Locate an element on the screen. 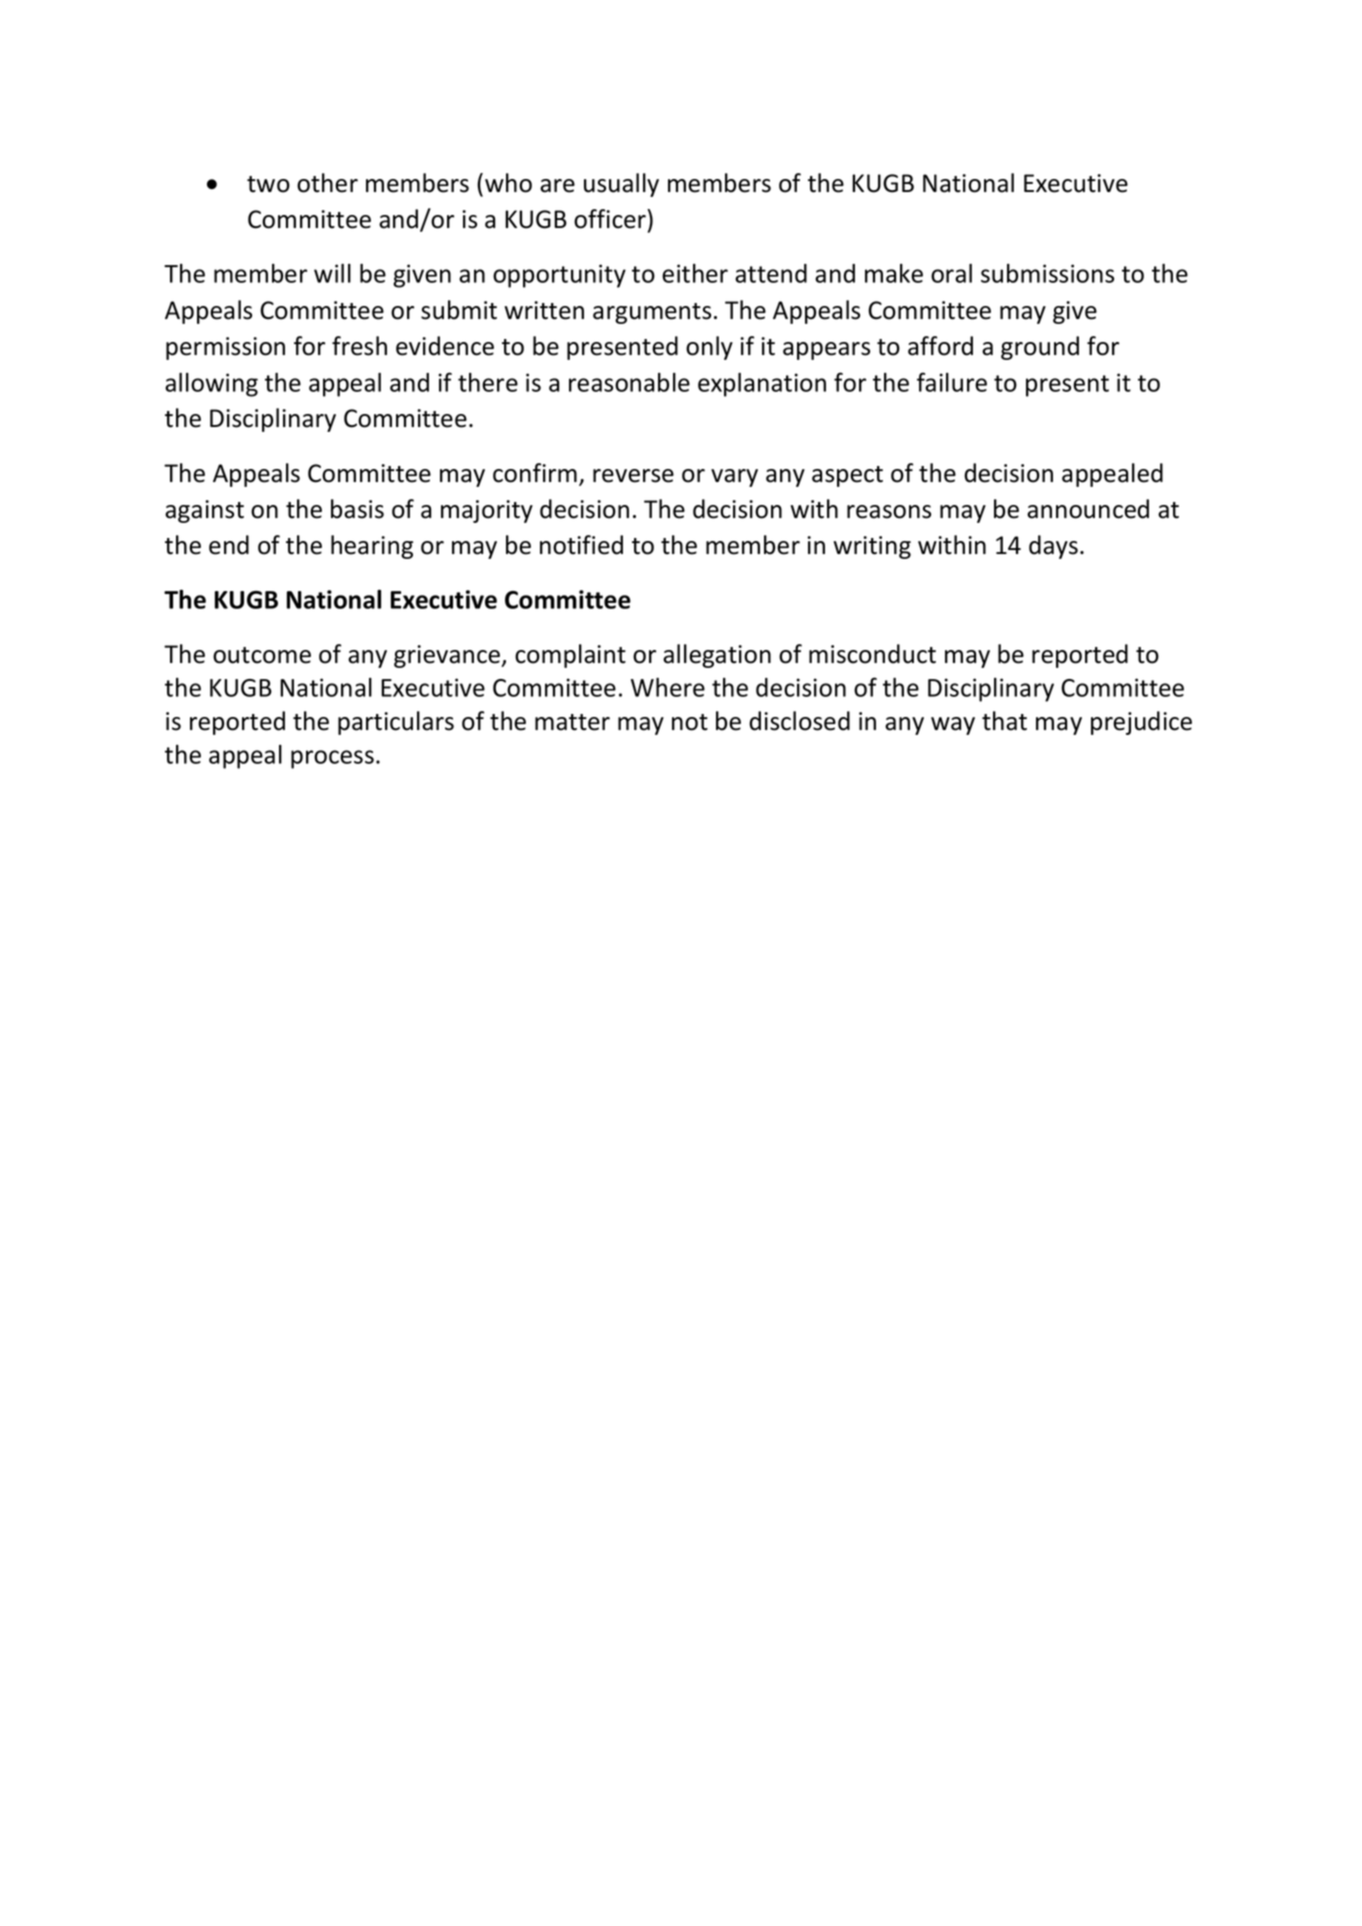 This screenshot has height=1926, width=1362. other is located at coordinates (327, 183).
